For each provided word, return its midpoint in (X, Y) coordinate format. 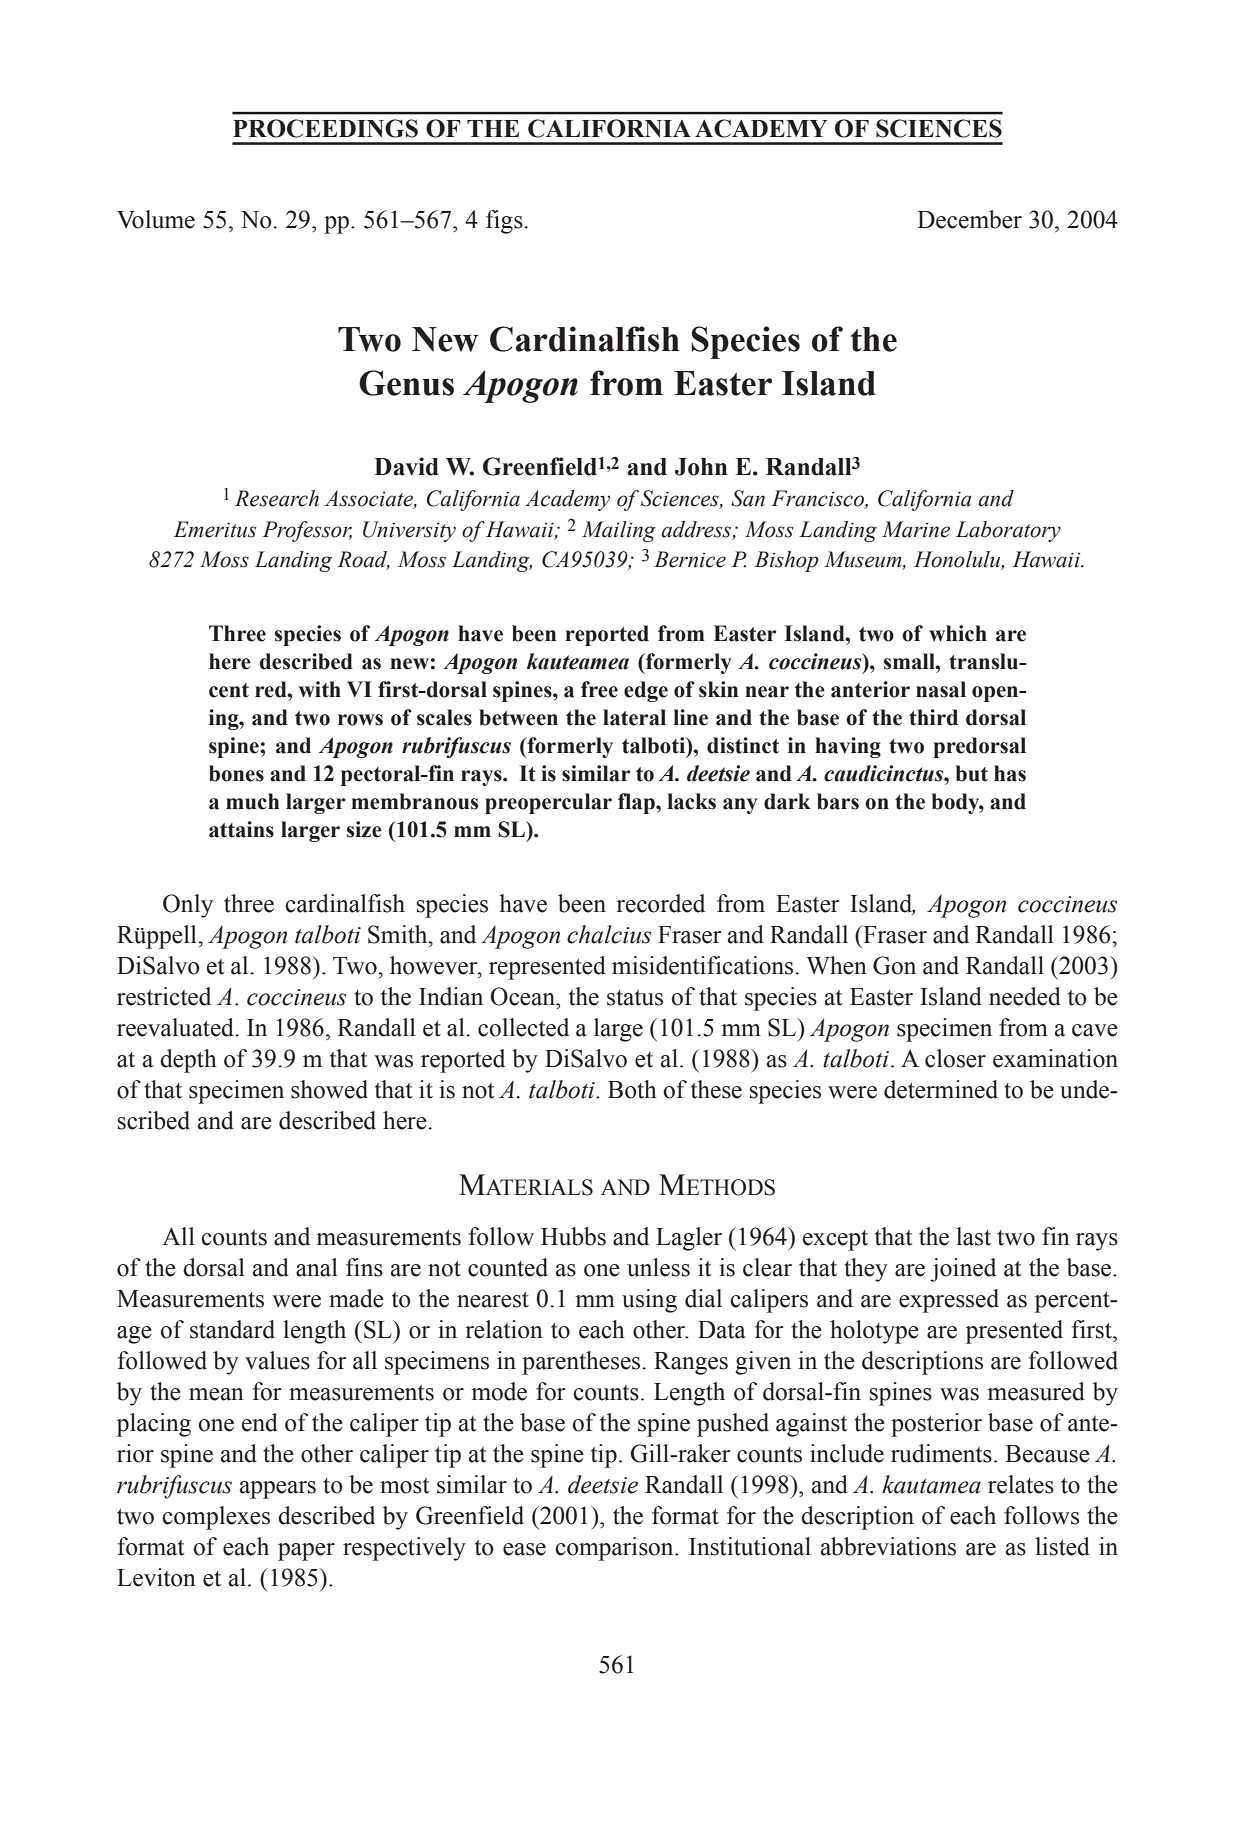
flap (637, 803)
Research (277, 498)
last (973, 1236)
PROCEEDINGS (325, 128)
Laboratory (1008, 531)
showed (329, 1089)
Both (632, 1089)
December (969, 219)
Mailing (619, 531)
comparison (615, 1549)
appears (278, 1490)
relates (1021, 1484)
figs (505, 222)
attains (241, 829)
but (972, 773)
